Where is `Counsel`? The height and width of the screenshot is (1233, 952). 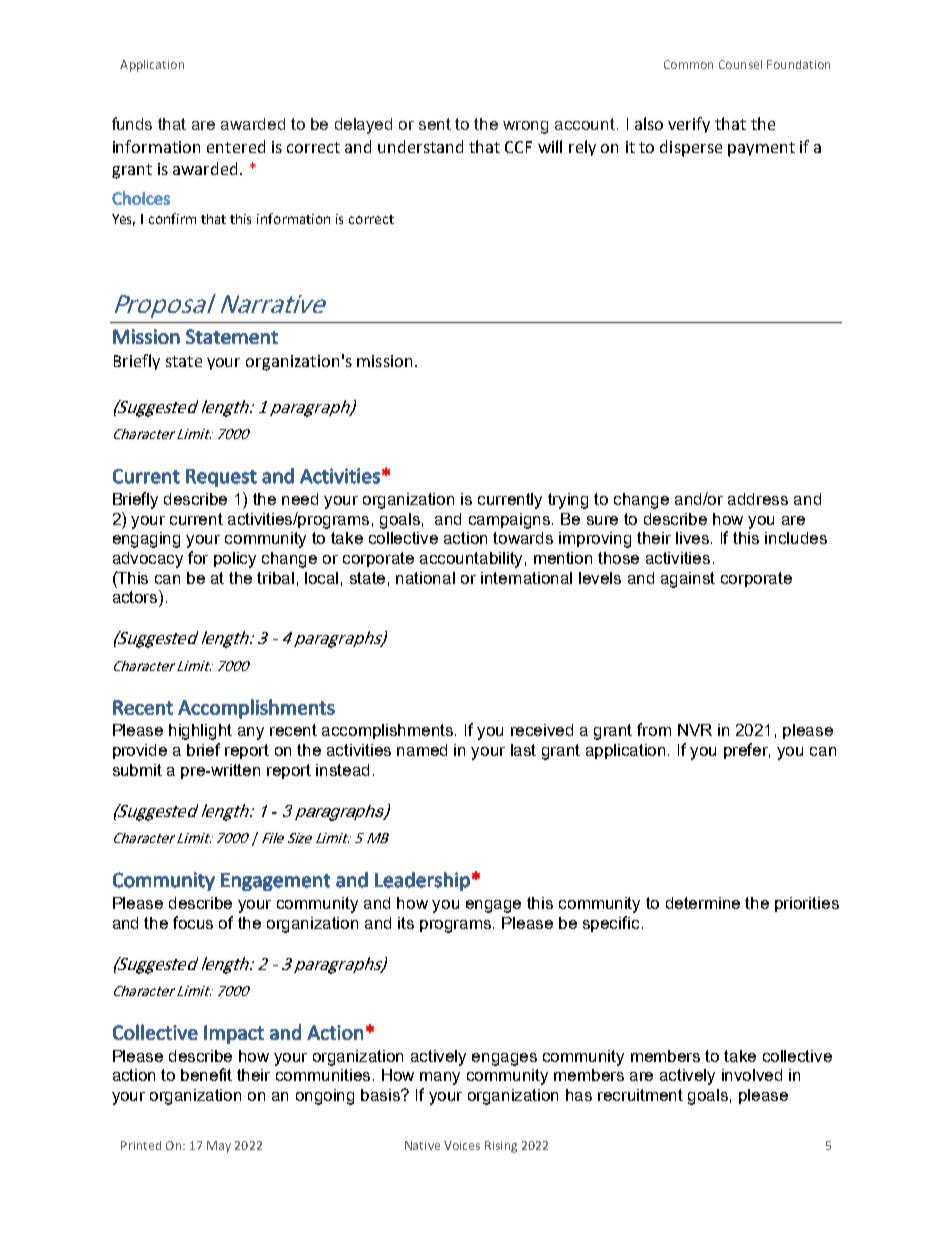 Counsel is located at coordinates (740, 64).
